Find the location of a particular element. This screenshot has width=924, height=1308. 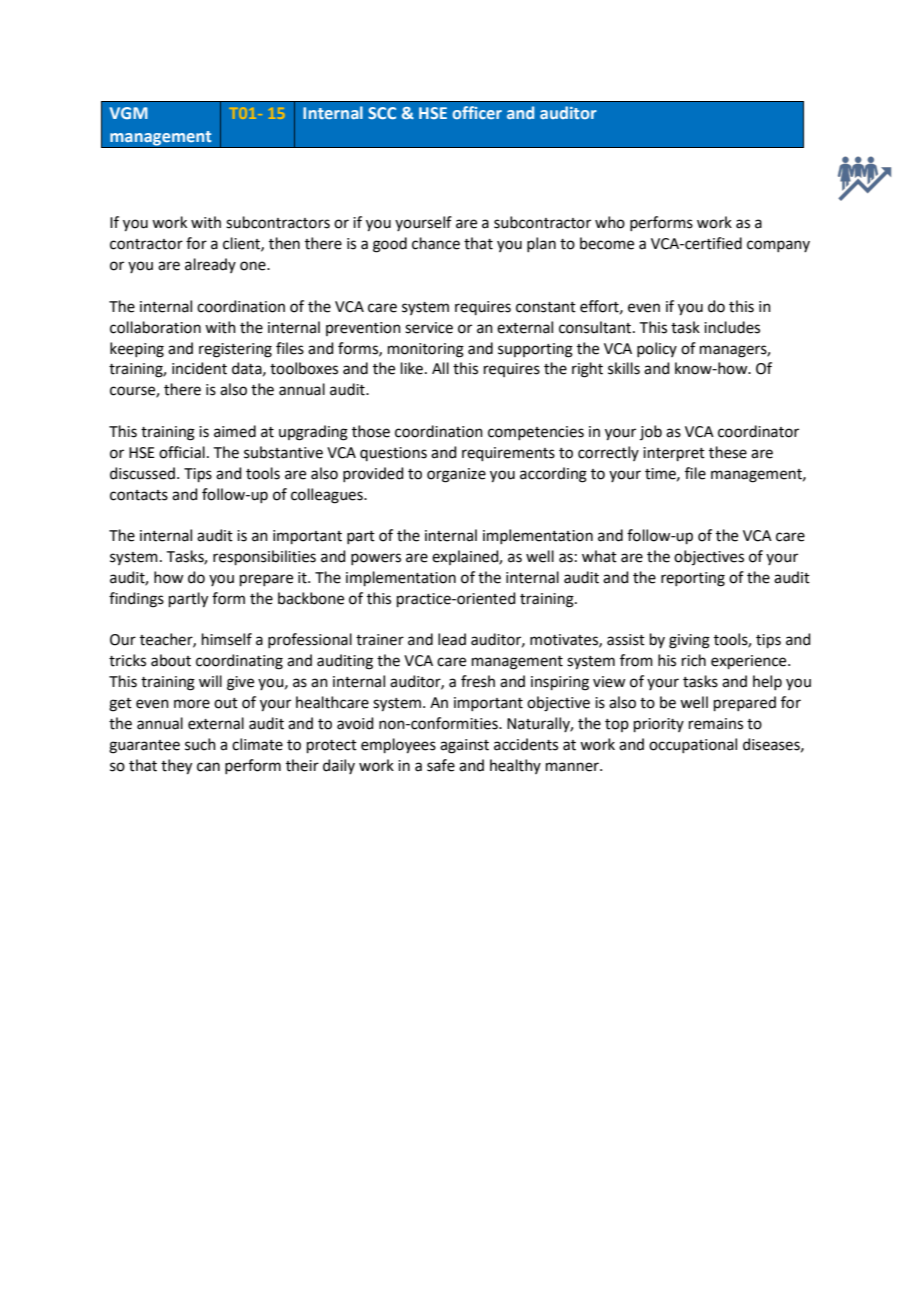

powers is located at coordinates (376, 559).
